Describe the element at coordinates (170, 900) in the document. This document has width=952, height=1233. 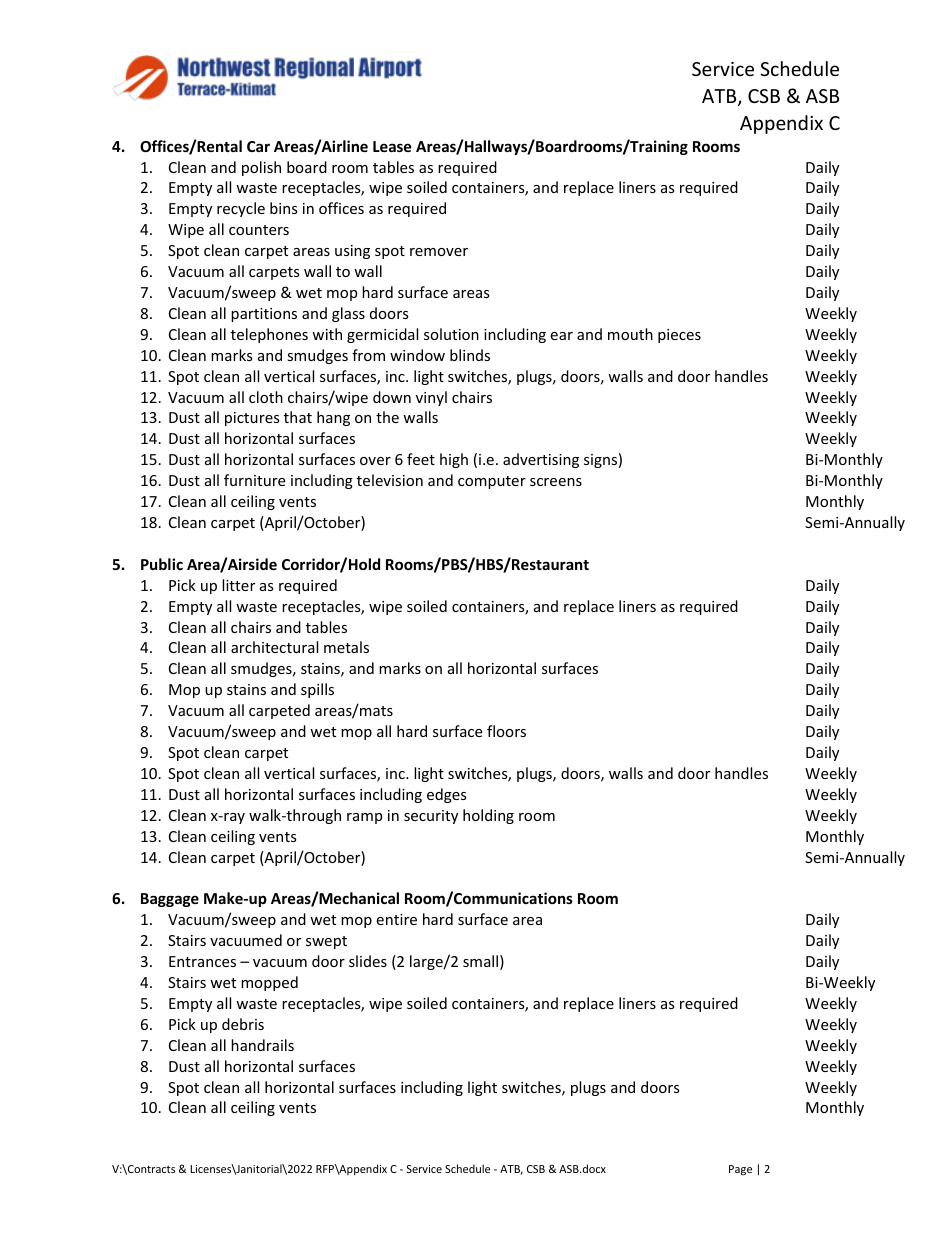
I see `Baggage` at that location.
